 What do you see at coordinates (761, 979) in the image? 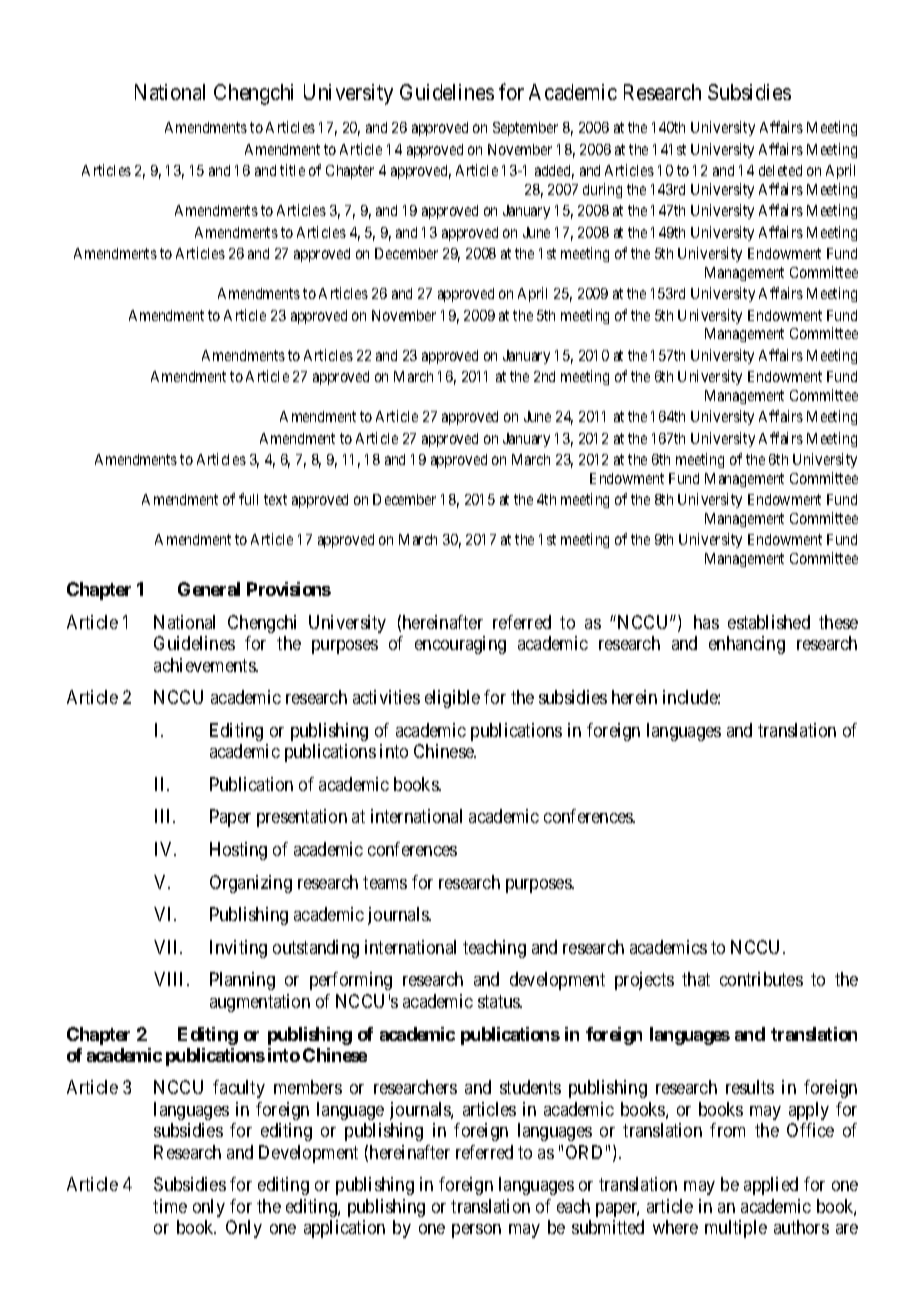
I see `contributes` at bounding box center [761, 979].
